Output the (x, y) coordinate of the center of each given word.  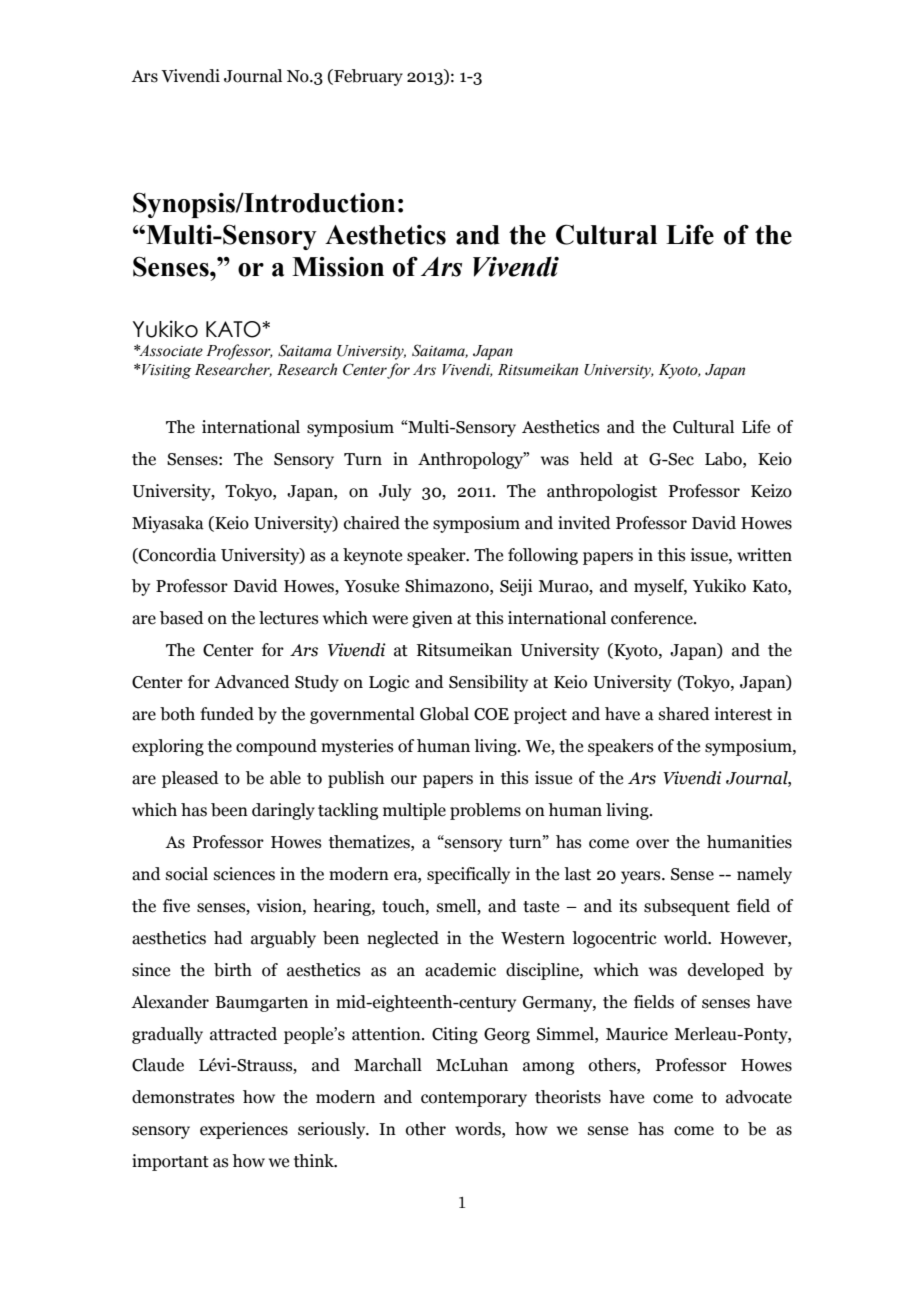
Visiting (165, 371)
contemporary (474, 1099)
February (367, 77)
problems (485, 811)
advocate (759, 1097)
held (596, 459)
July (395, 492)
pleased (190, 779)
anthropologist (602, 492)
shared (684, 714)
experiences (244, 1130)
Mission (338, 267)
